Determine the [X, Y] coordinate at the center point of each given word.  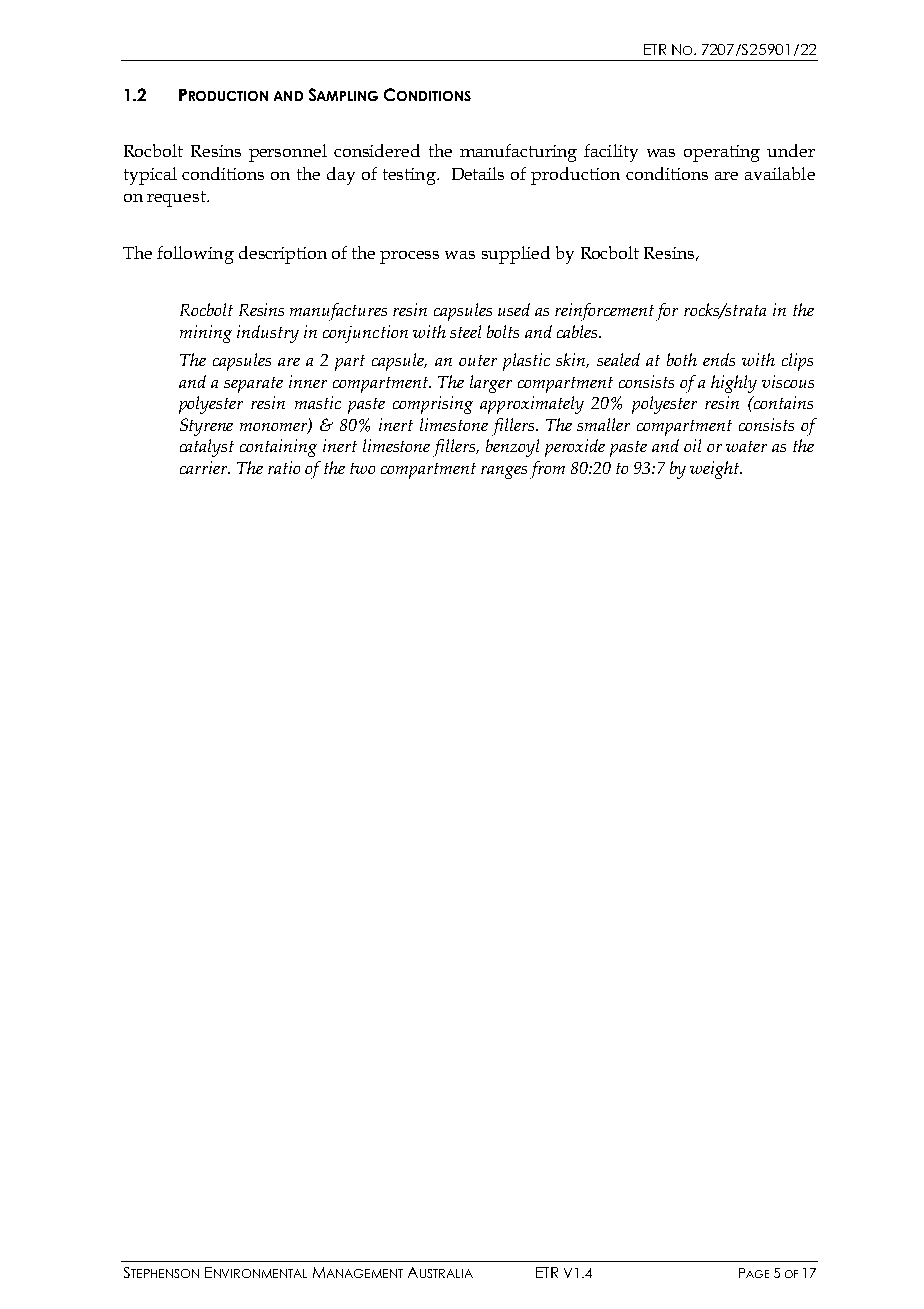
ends [719, 359]
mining [206, 334]
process [409, 257]
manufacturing [518, 153]
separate [253, 385]
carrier [205, 467]
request [178, 199]
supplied [516, 255]
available [780, 173]
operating [722, 153]
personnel [288, 153]
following [195, 255]
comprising [433, 405]
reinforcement [604, 312]
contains [782, 402]
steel [465, 331]
